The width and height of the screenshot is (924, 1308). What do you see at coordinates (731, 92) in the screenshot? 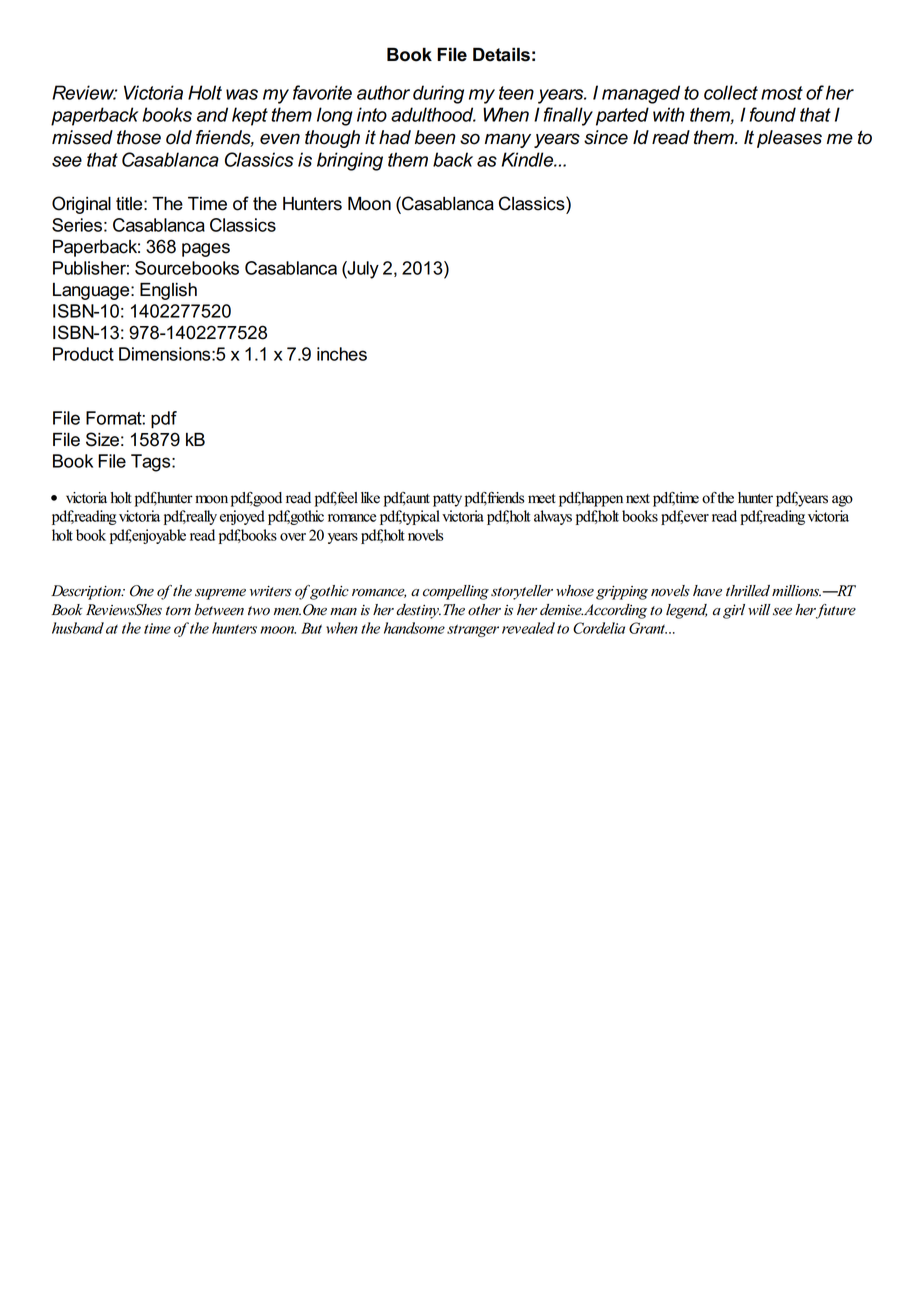
I see `collect` at bounding box center [731, 92].
